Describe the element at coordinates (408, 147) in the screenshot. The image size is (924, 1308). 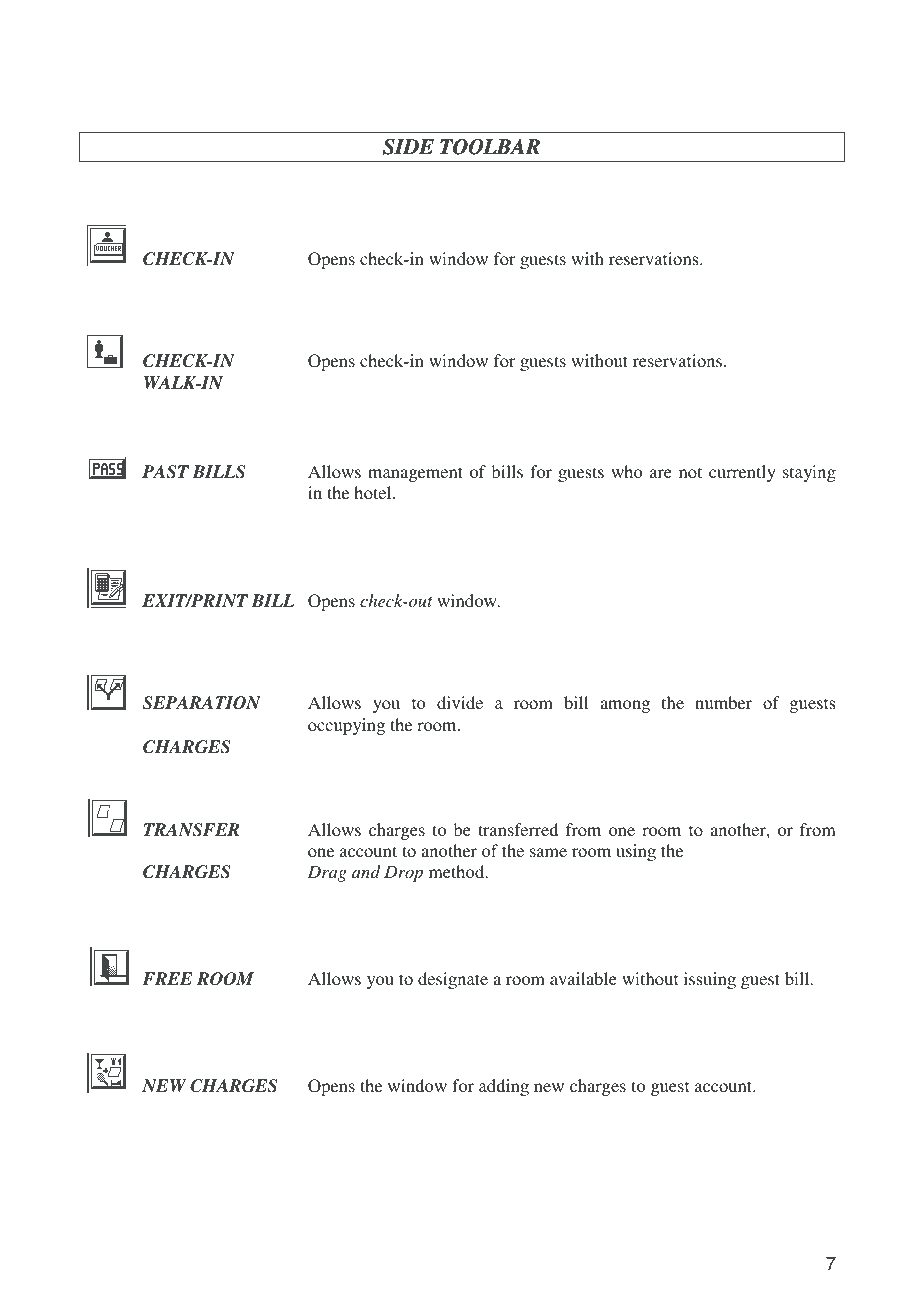
I see `SIDE` at that location.
